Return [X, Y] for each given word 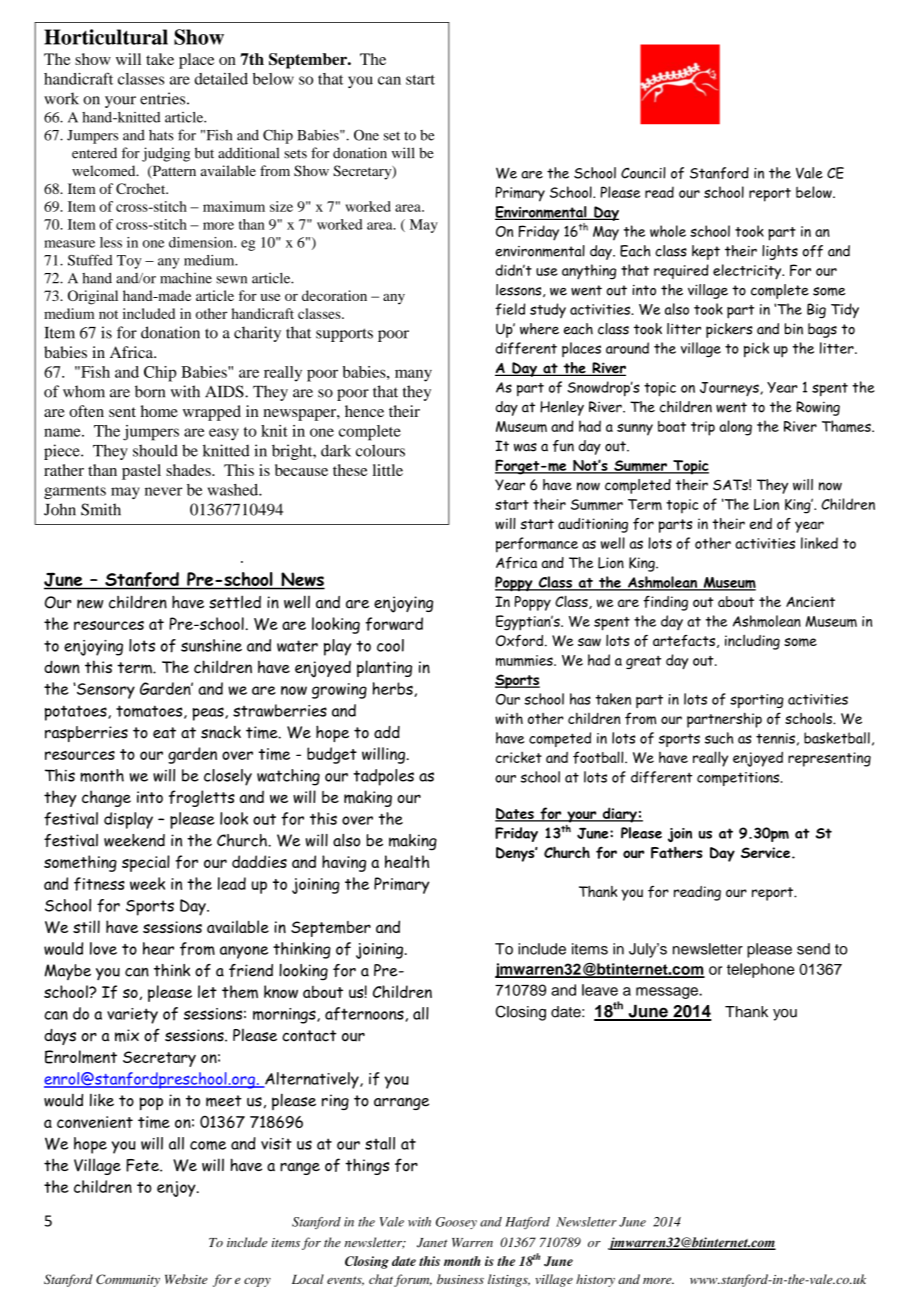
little [388, 470]
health [407, 861]
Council [643, 173]
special [146, 863]
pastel [141, 472]
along [735, 428]
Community [128, 1280]
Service [767, 852]
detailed [221, 79]
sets [295, 154]
